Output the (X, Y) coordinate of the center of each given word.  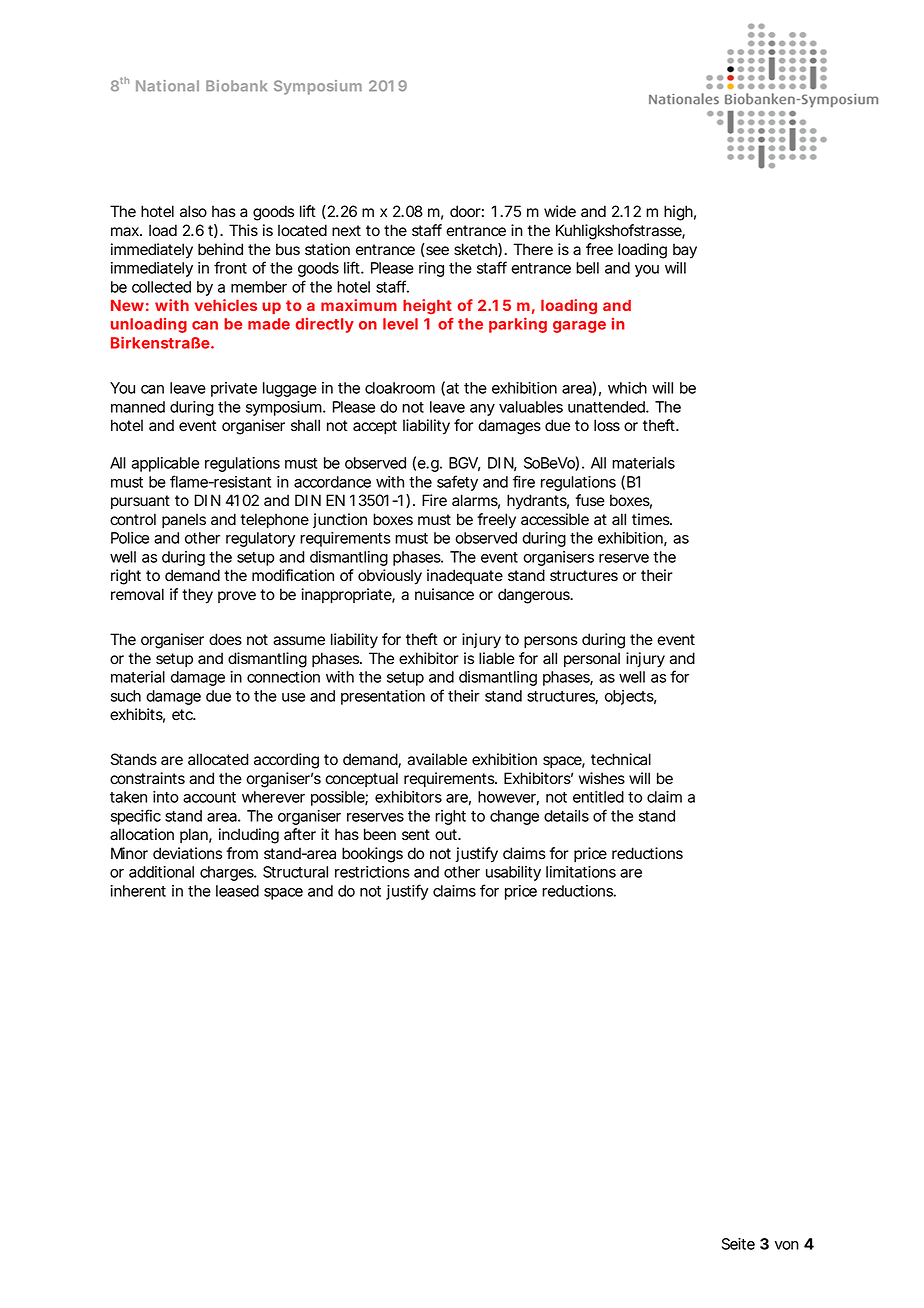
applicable (165, 464)
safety (457, 483)
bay (685, 251)
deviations (187, 853)
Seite (738, 1244)
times (652, 519)
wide (560, 211)
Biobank (236, 86)
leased (237, 891)
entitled (598, 797)
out (447, 835)
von (787, 1245)
